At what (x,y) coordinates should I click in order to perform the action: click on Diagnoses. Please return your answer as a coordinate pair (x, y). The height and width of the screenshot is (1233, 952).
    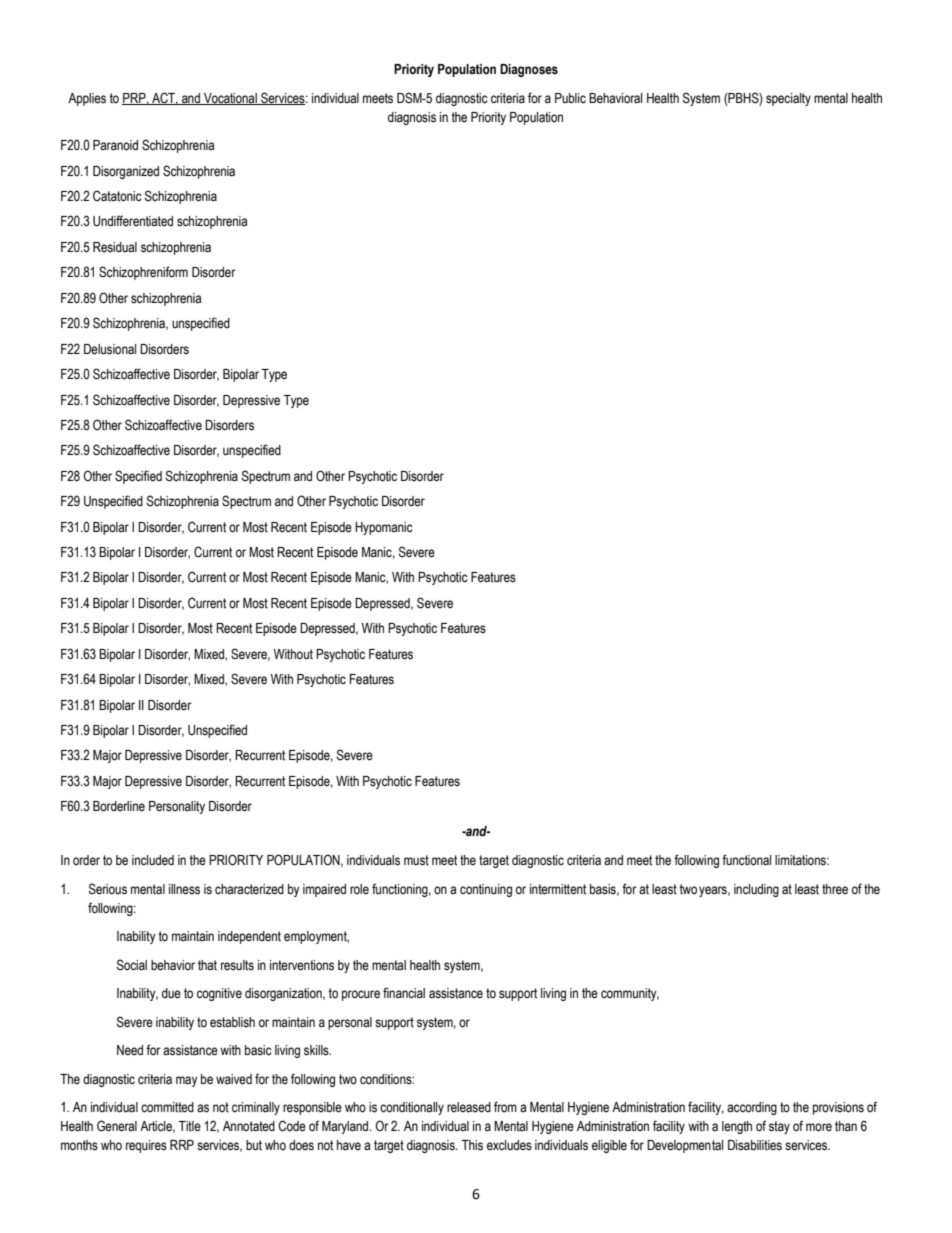
    Looking at the image, I should click on (529, 70).
